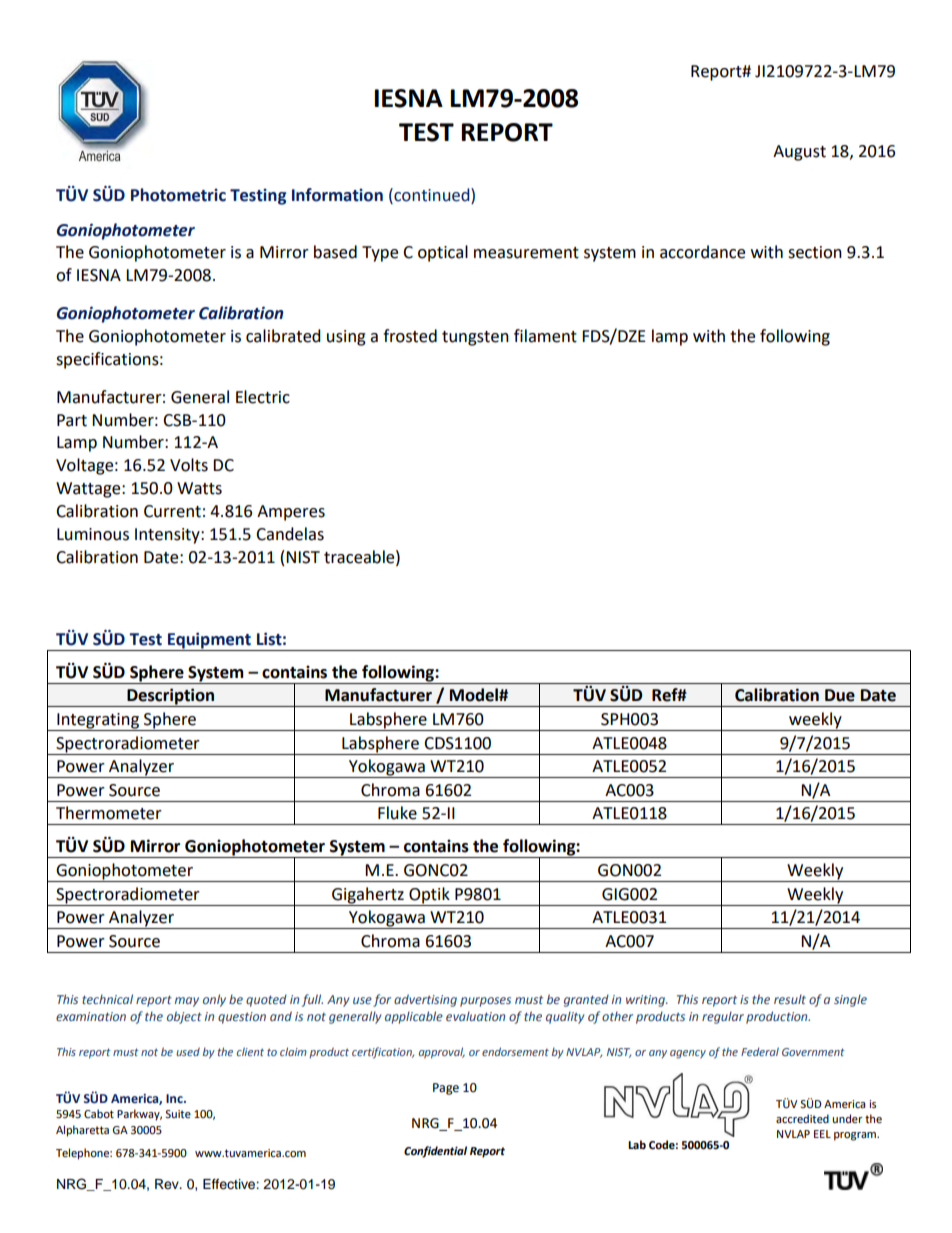 The width and height of the screenshot is (952, 1233). I want to click on Photometric, so click(178, 195).
